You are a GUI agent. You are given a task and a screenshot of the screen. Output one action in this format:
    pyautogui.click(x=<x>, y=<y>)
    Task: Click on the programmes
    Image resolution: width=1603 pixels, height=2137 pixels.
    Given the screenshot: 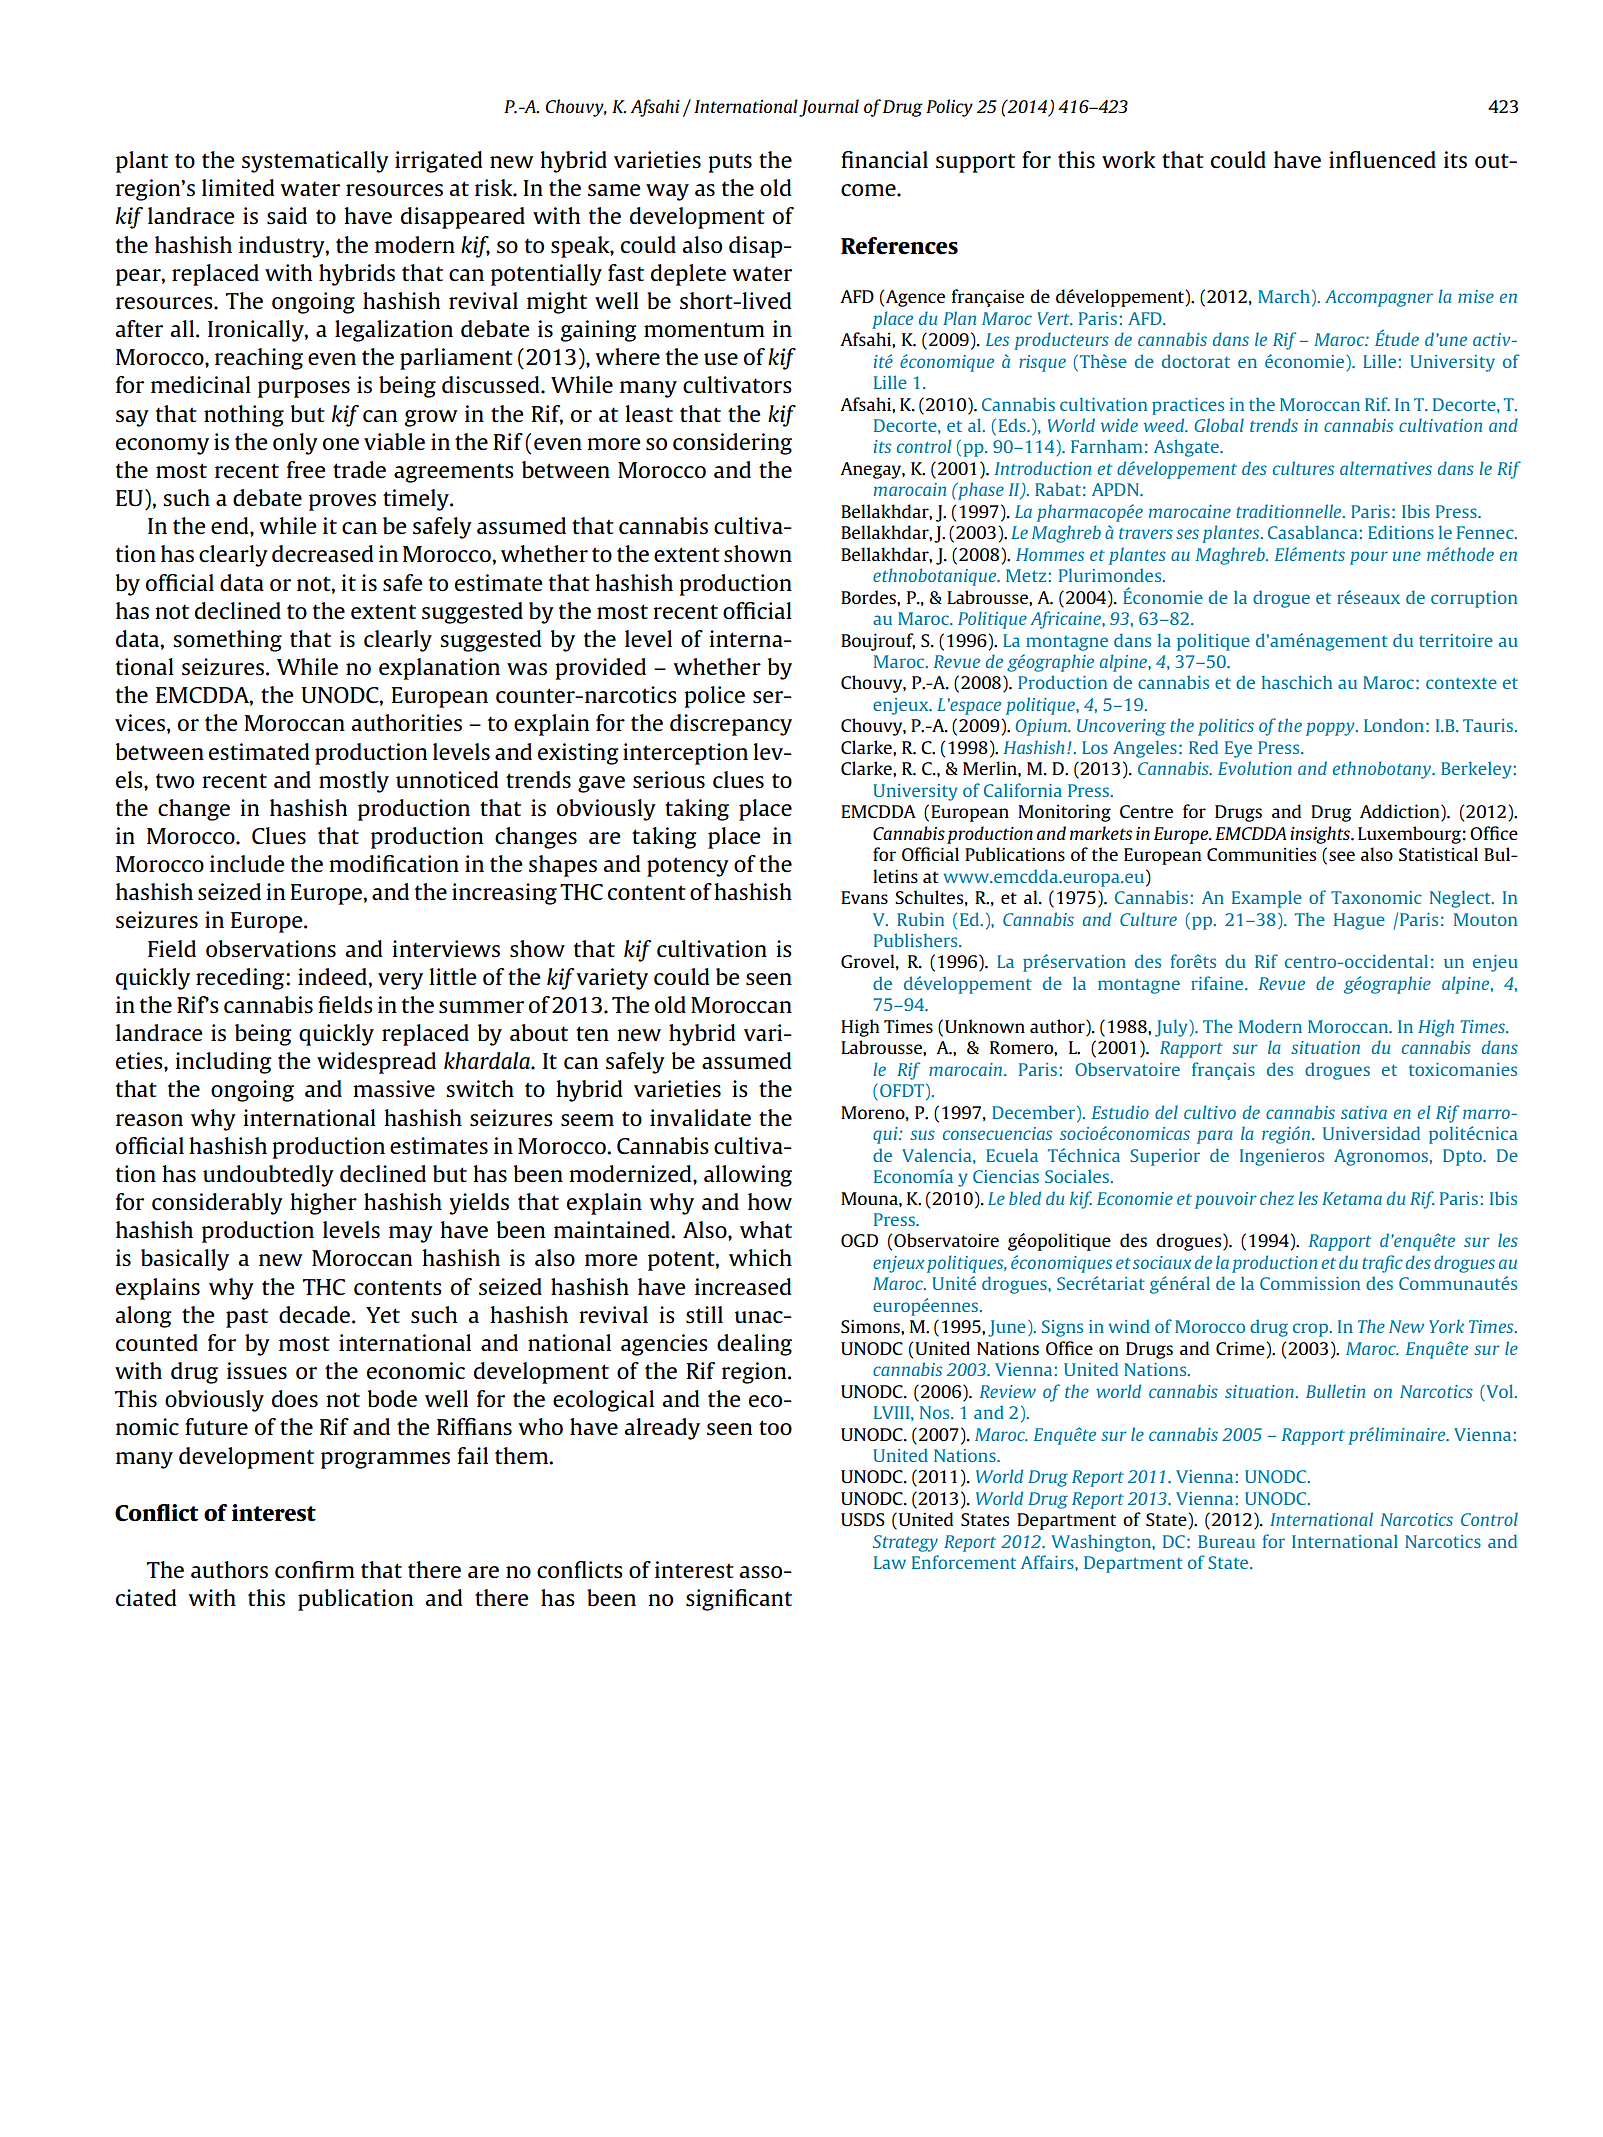 What is the action you would take?
    pyautogui.click(x=385, y=1460)
